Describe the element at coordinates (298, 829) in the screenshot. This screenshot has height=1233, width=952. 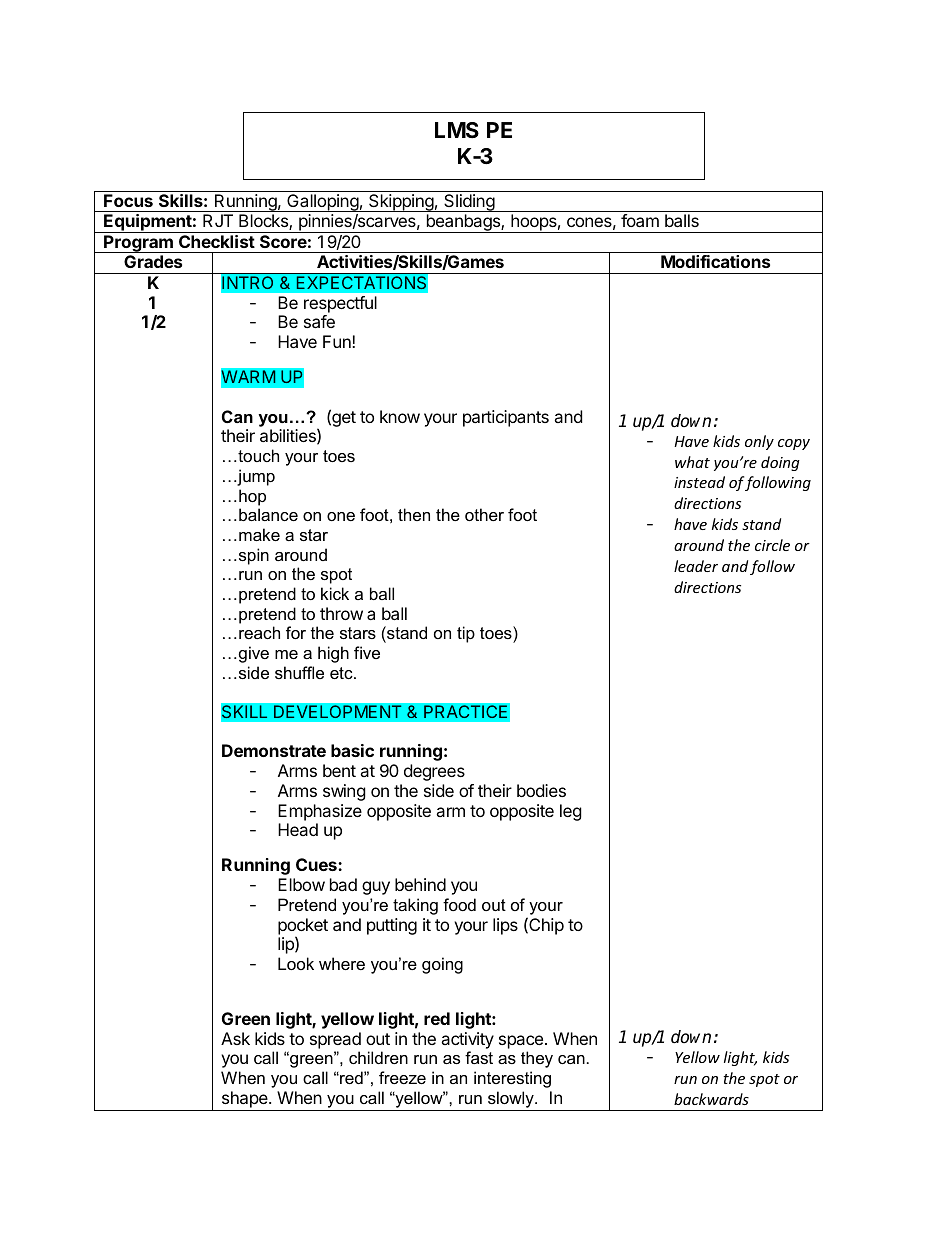
I see `Head` at that location.
